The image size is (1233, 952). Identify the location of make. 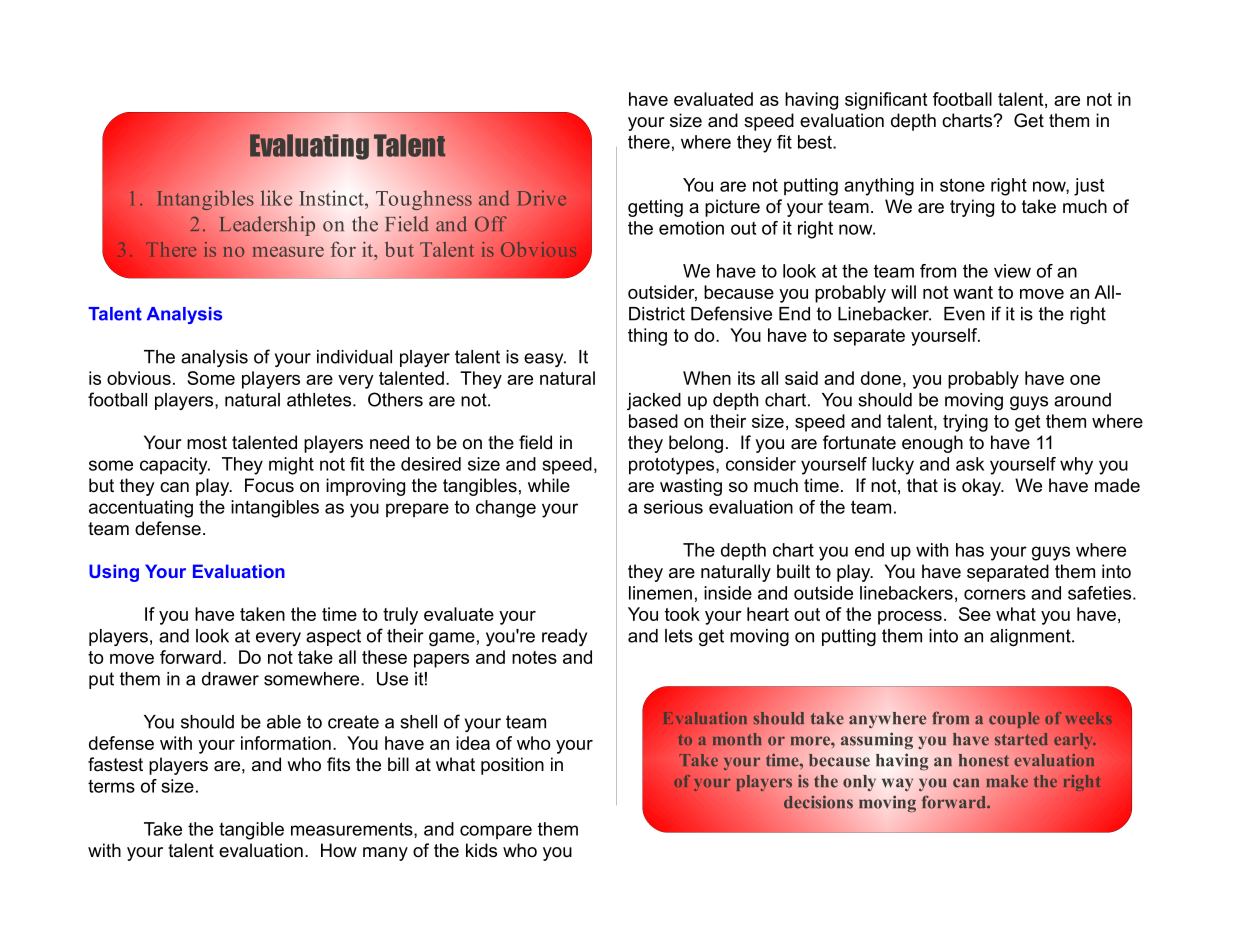
(1007, 781).
